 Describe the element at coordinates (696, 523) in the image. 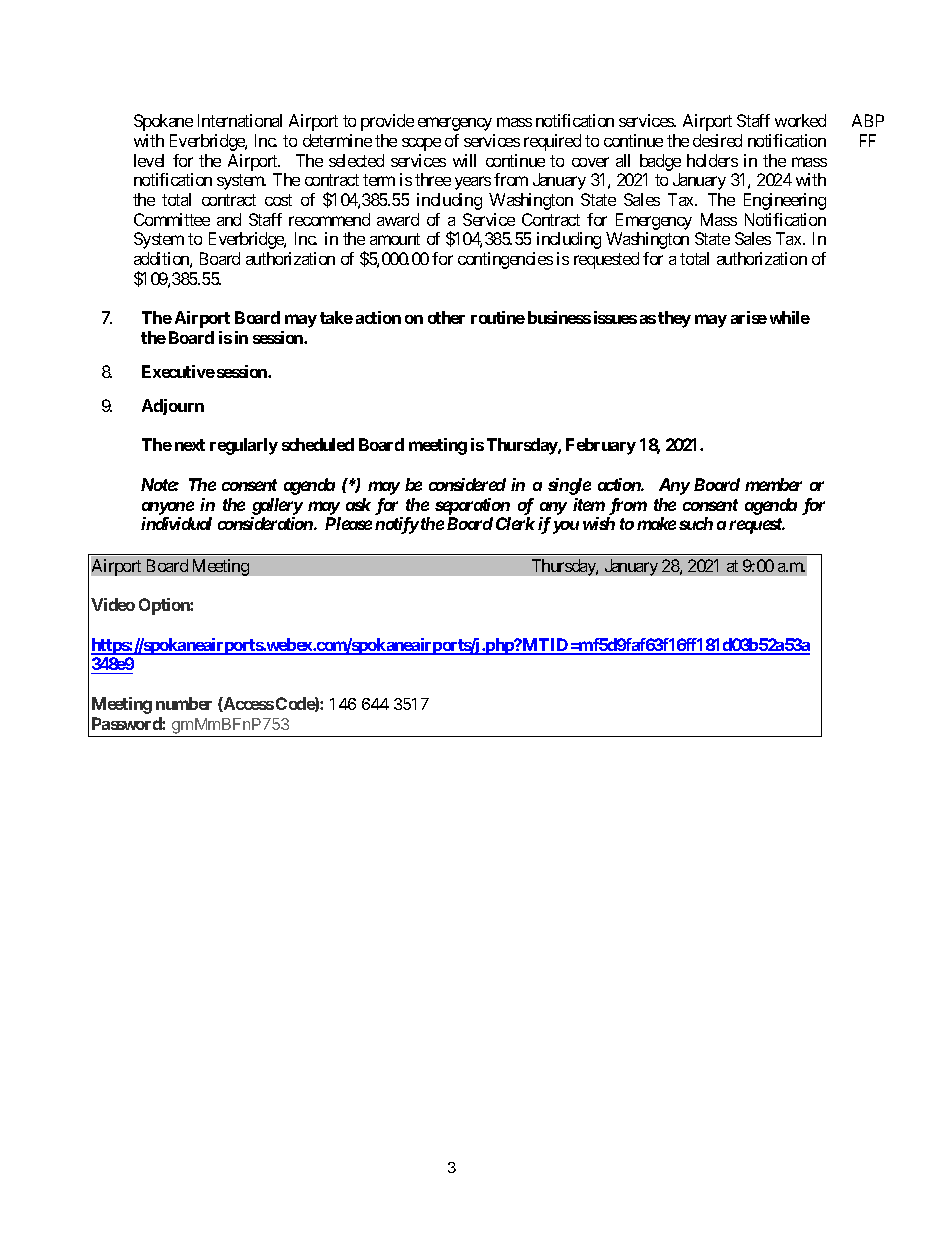

I see `such` at that location.
